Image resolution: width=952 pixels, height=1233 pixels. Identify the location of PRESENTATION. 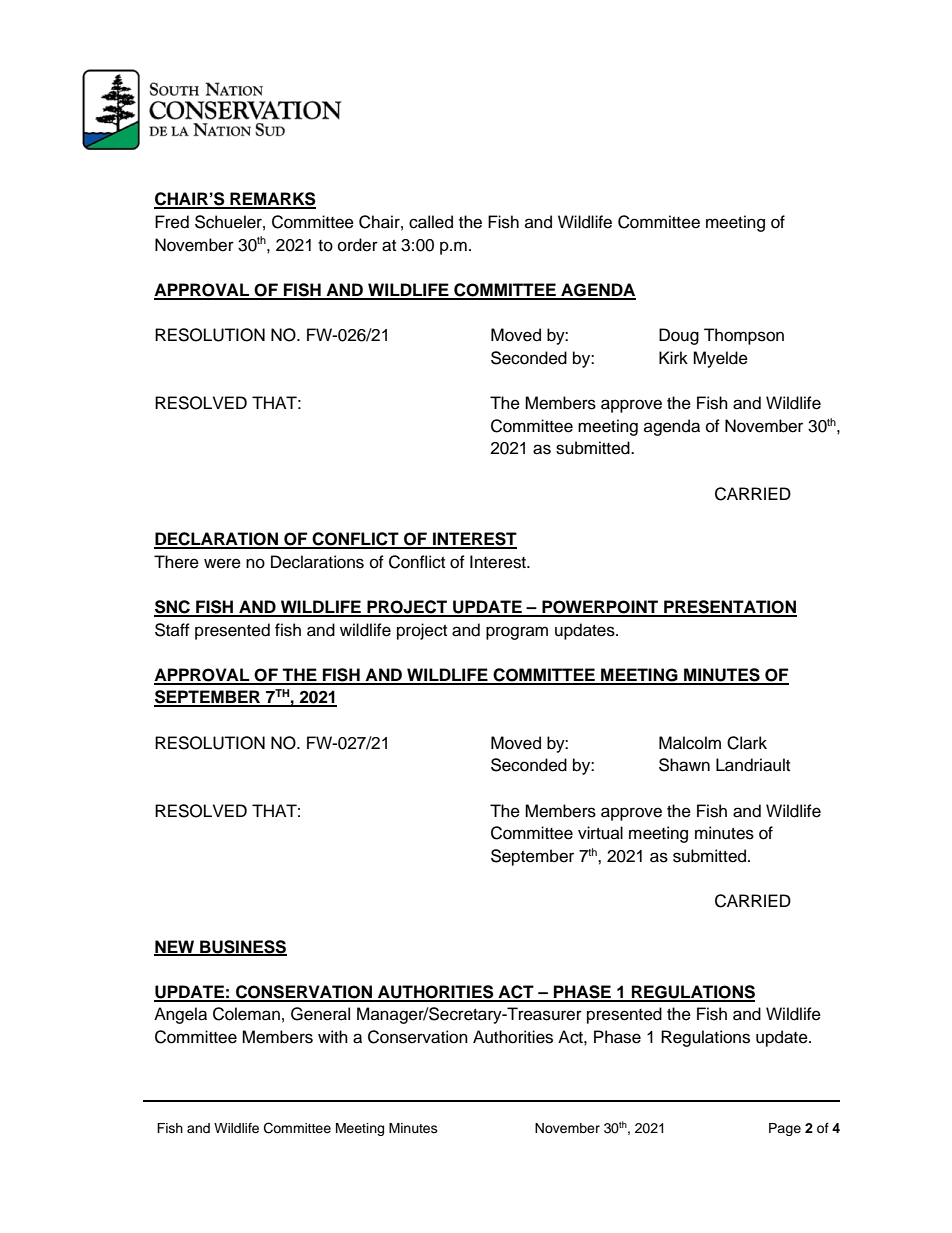
(729, 608).
